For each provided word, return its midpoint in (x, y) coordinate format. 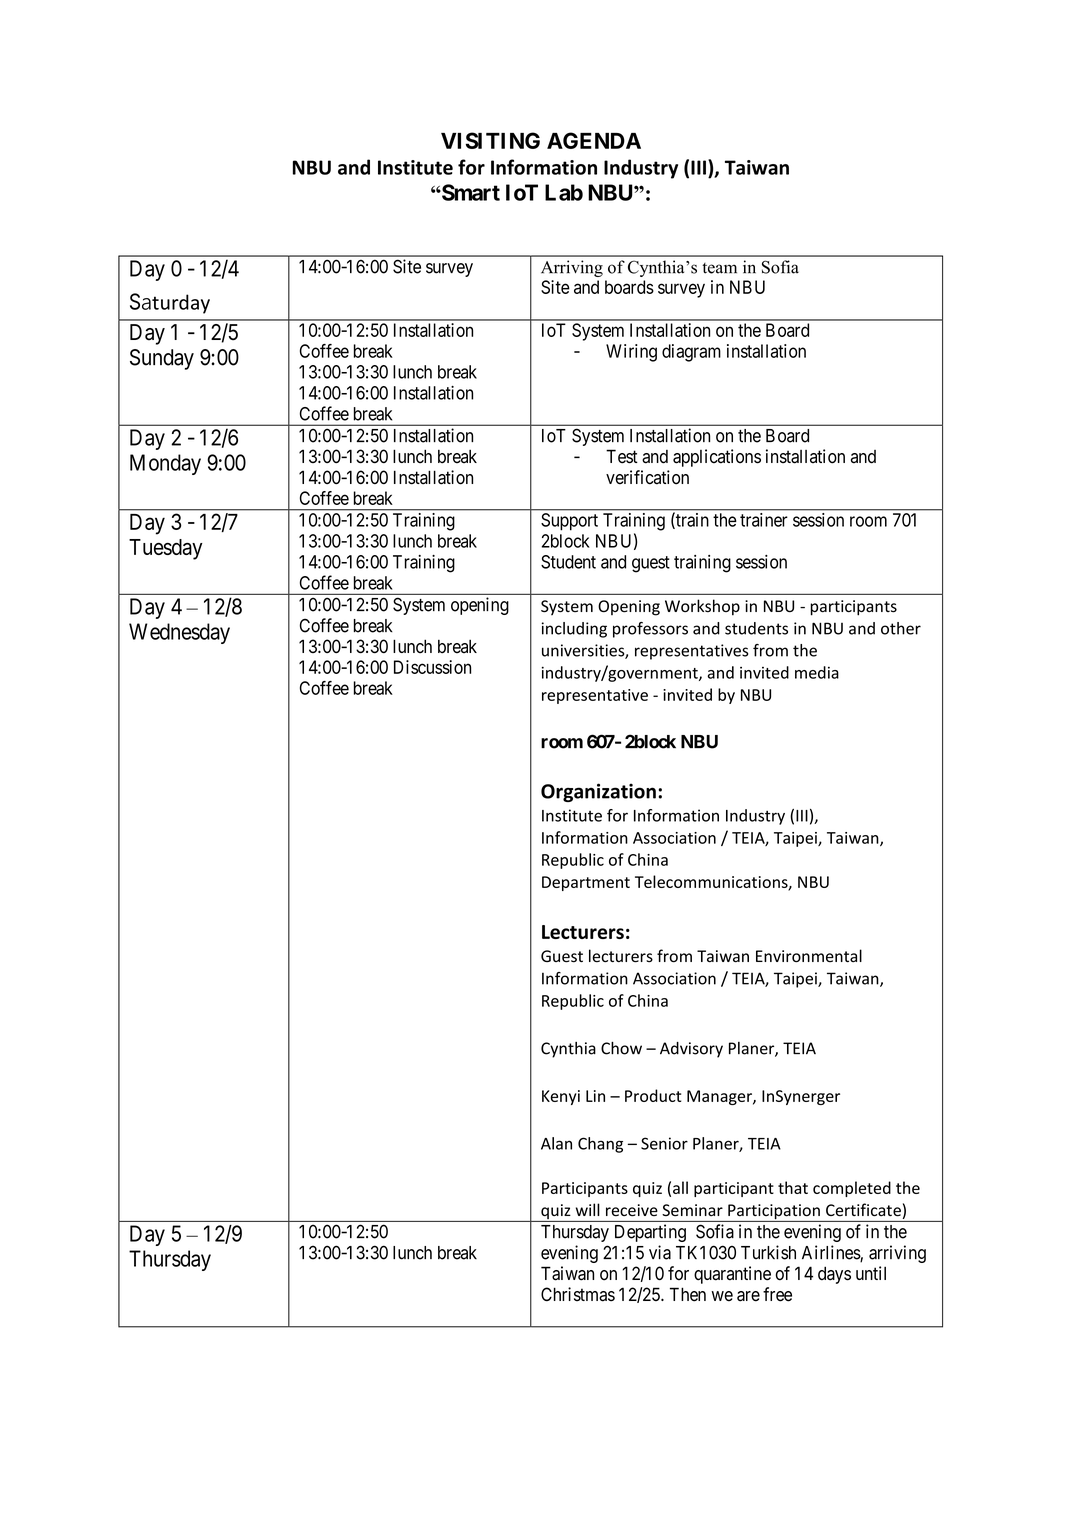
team (719, 268)
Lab (564, 192)
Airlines (831, 1253)
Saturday (170, 303)
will (588, 1209)
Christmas (578, 1294)
